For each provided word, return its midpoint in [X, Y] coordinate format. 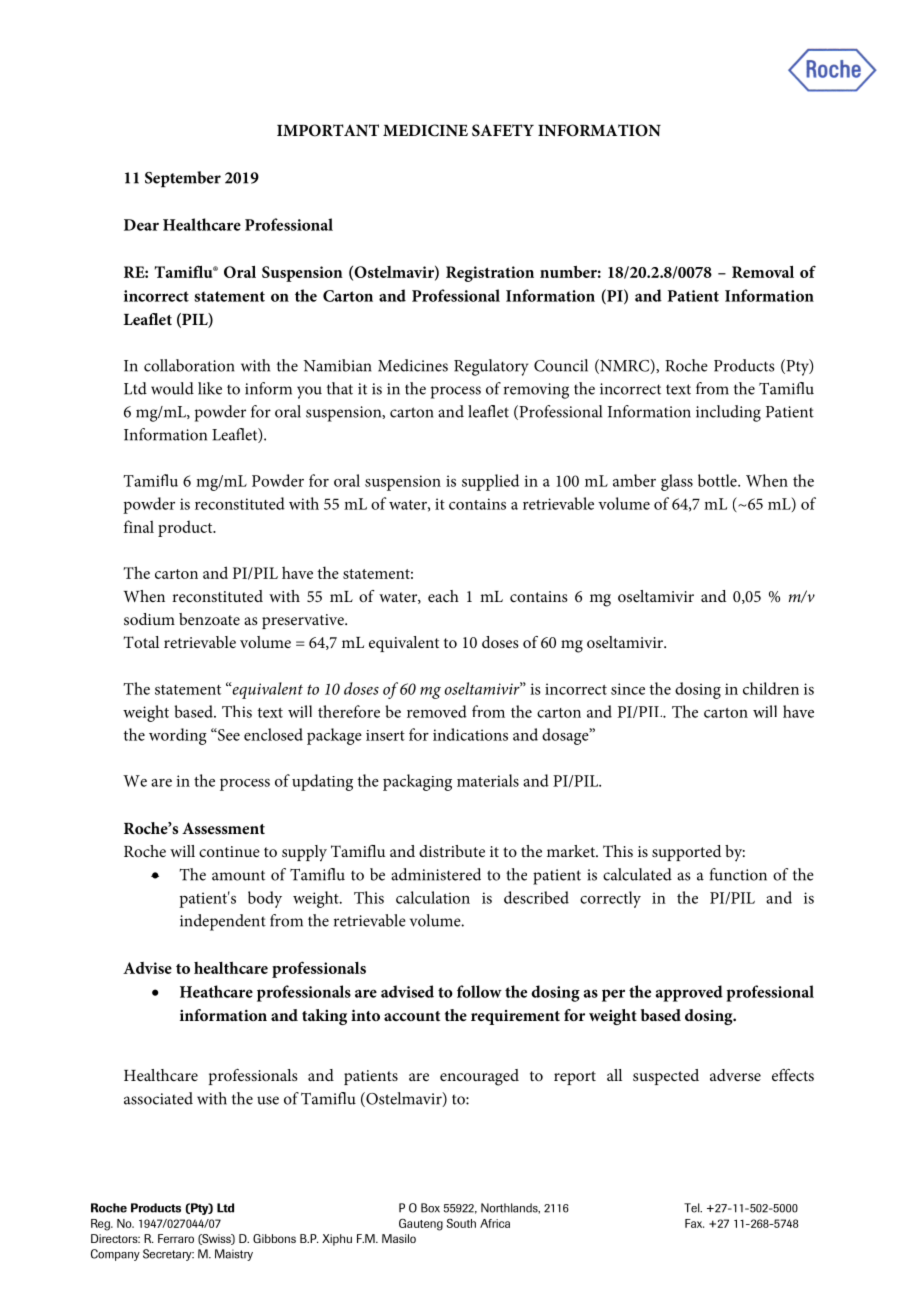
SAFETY [503, 130]
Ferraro [176, 1238]
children [771, 688]
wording [178, 736]
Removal [763, 272]
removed [437, 711]
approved [689, 993]
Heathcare [216, 991]
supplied [490, 482]
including [728, 413]
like [210, 388]
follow [479, 991]
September [183, 179]
